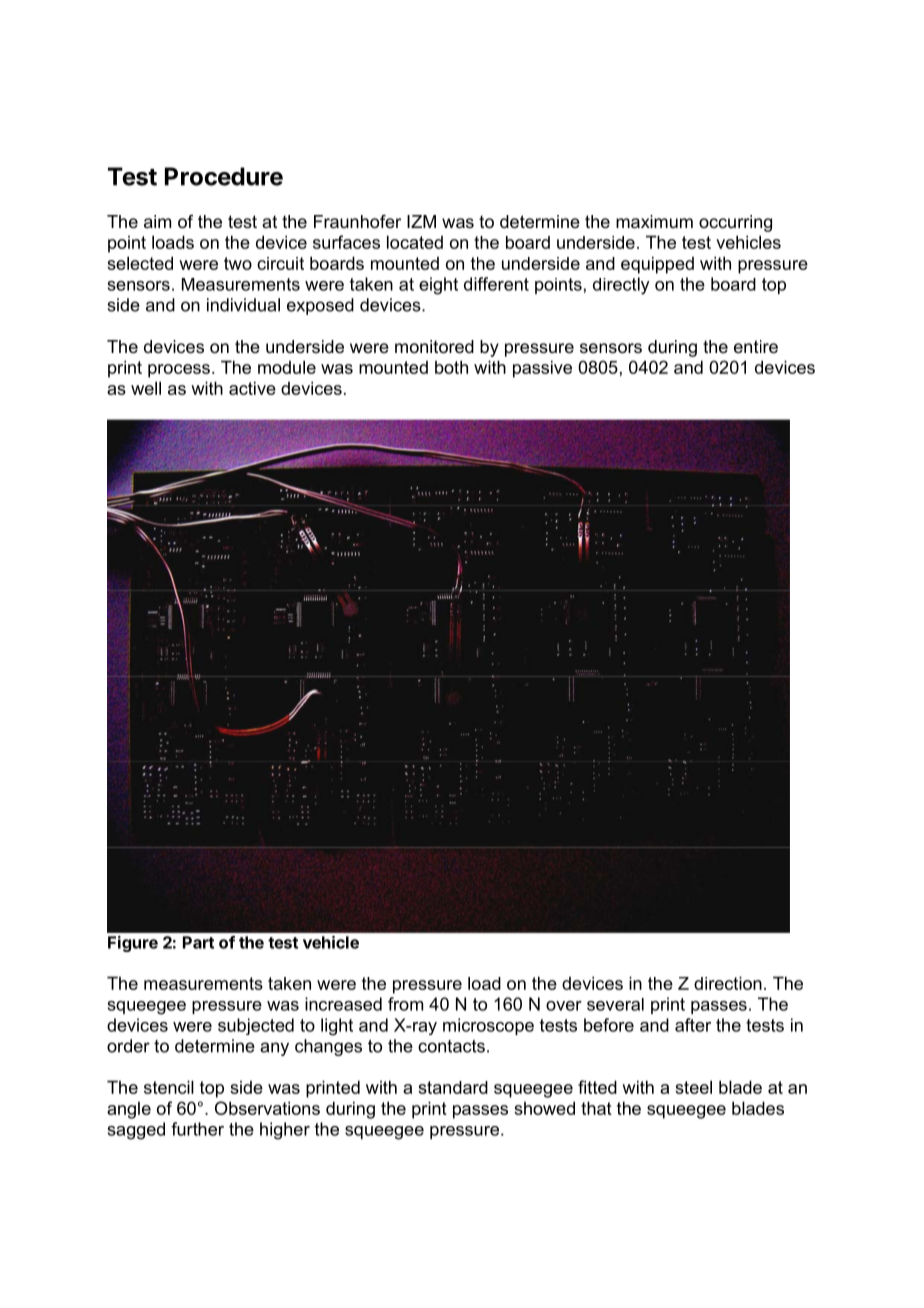 The image size is (924, 1308). Describe the element at coordinates (224, 176) in the screenshot. I see `Procedure` at that location.
